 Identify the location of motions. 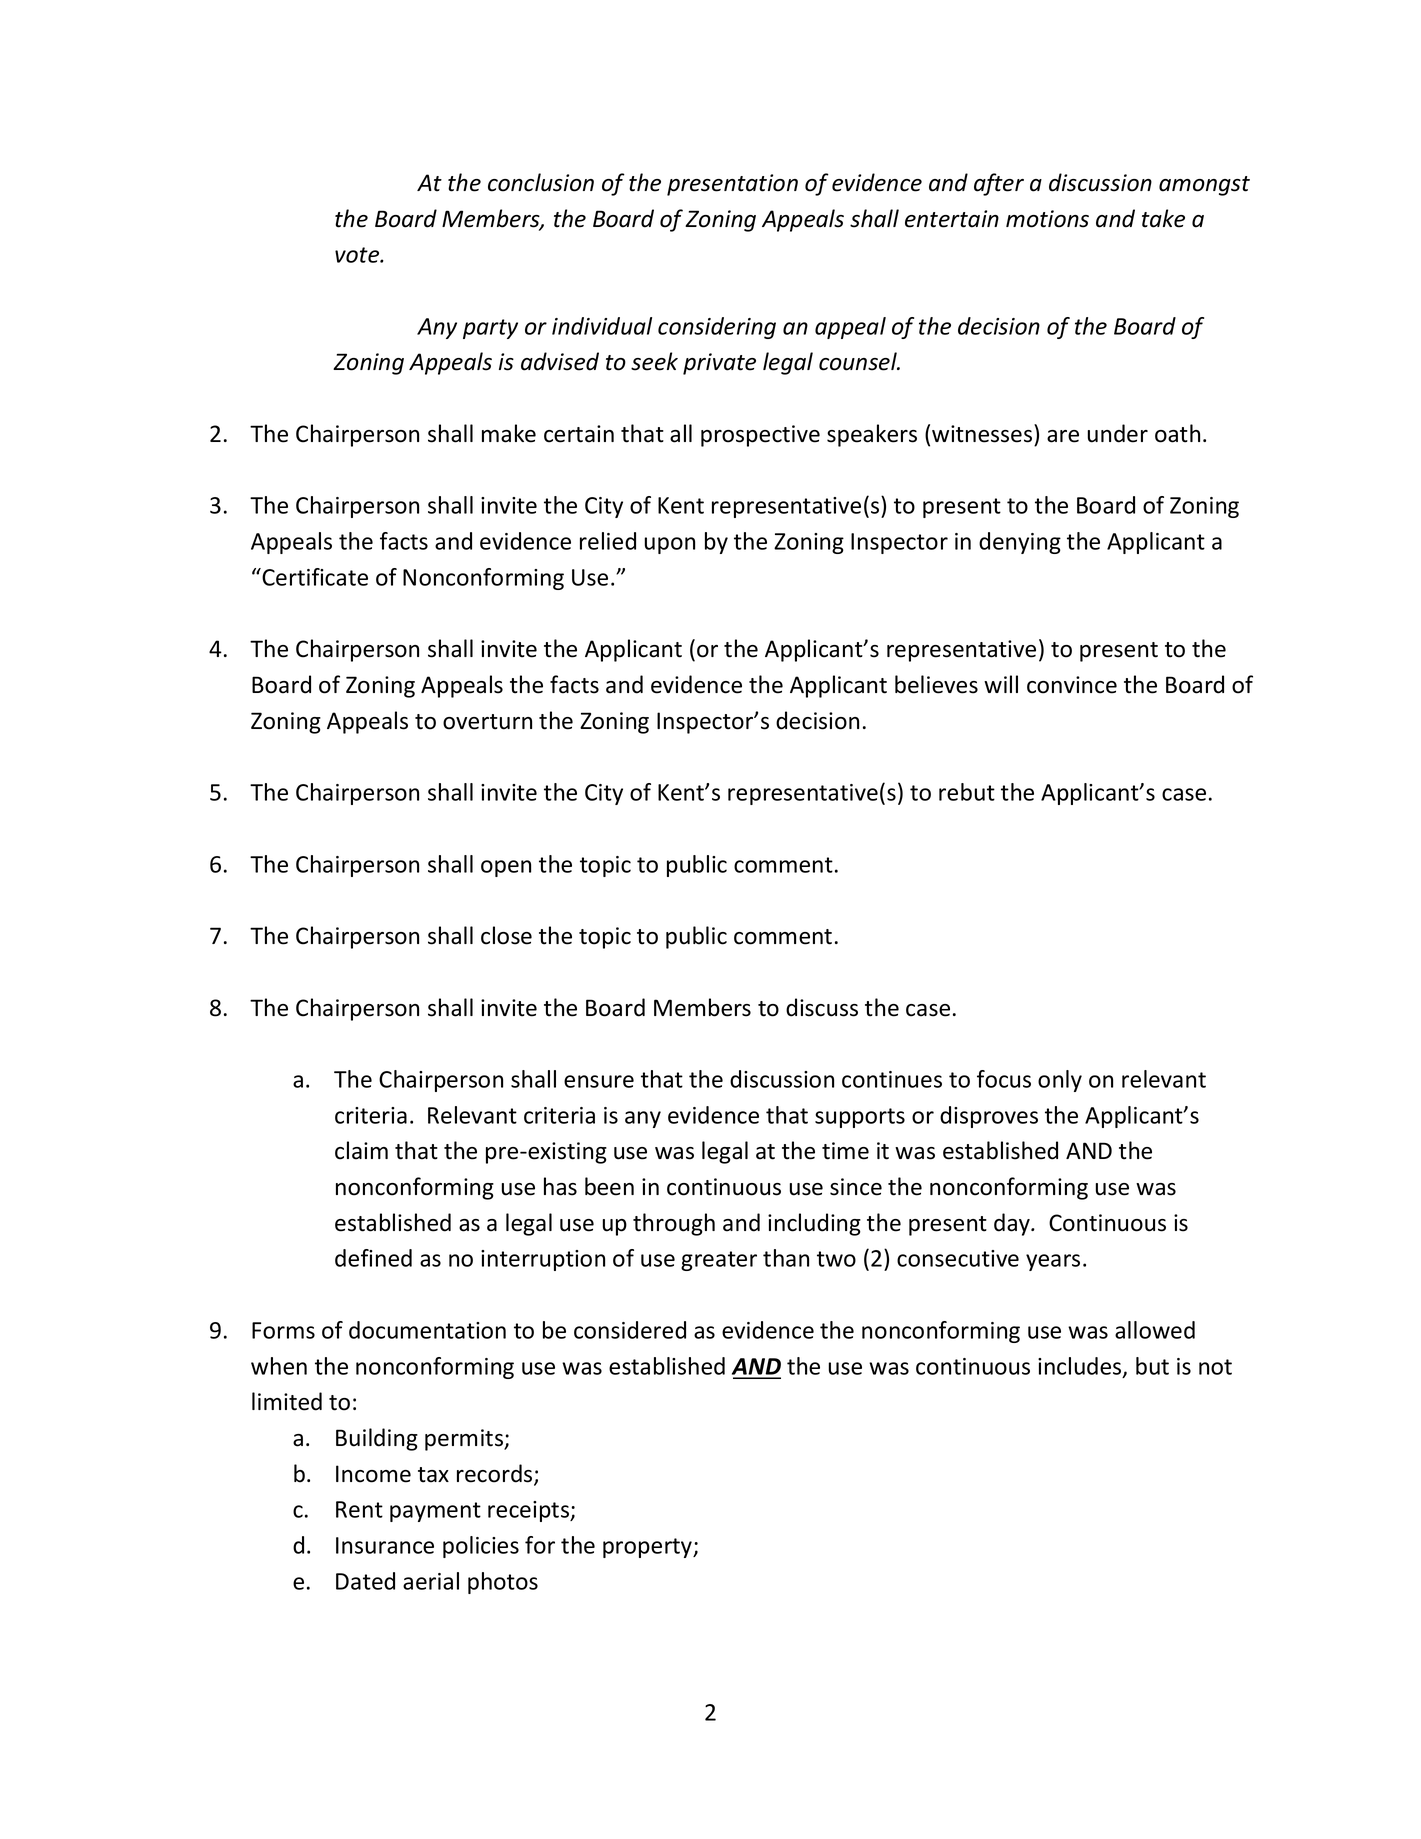
(1047, 219).
